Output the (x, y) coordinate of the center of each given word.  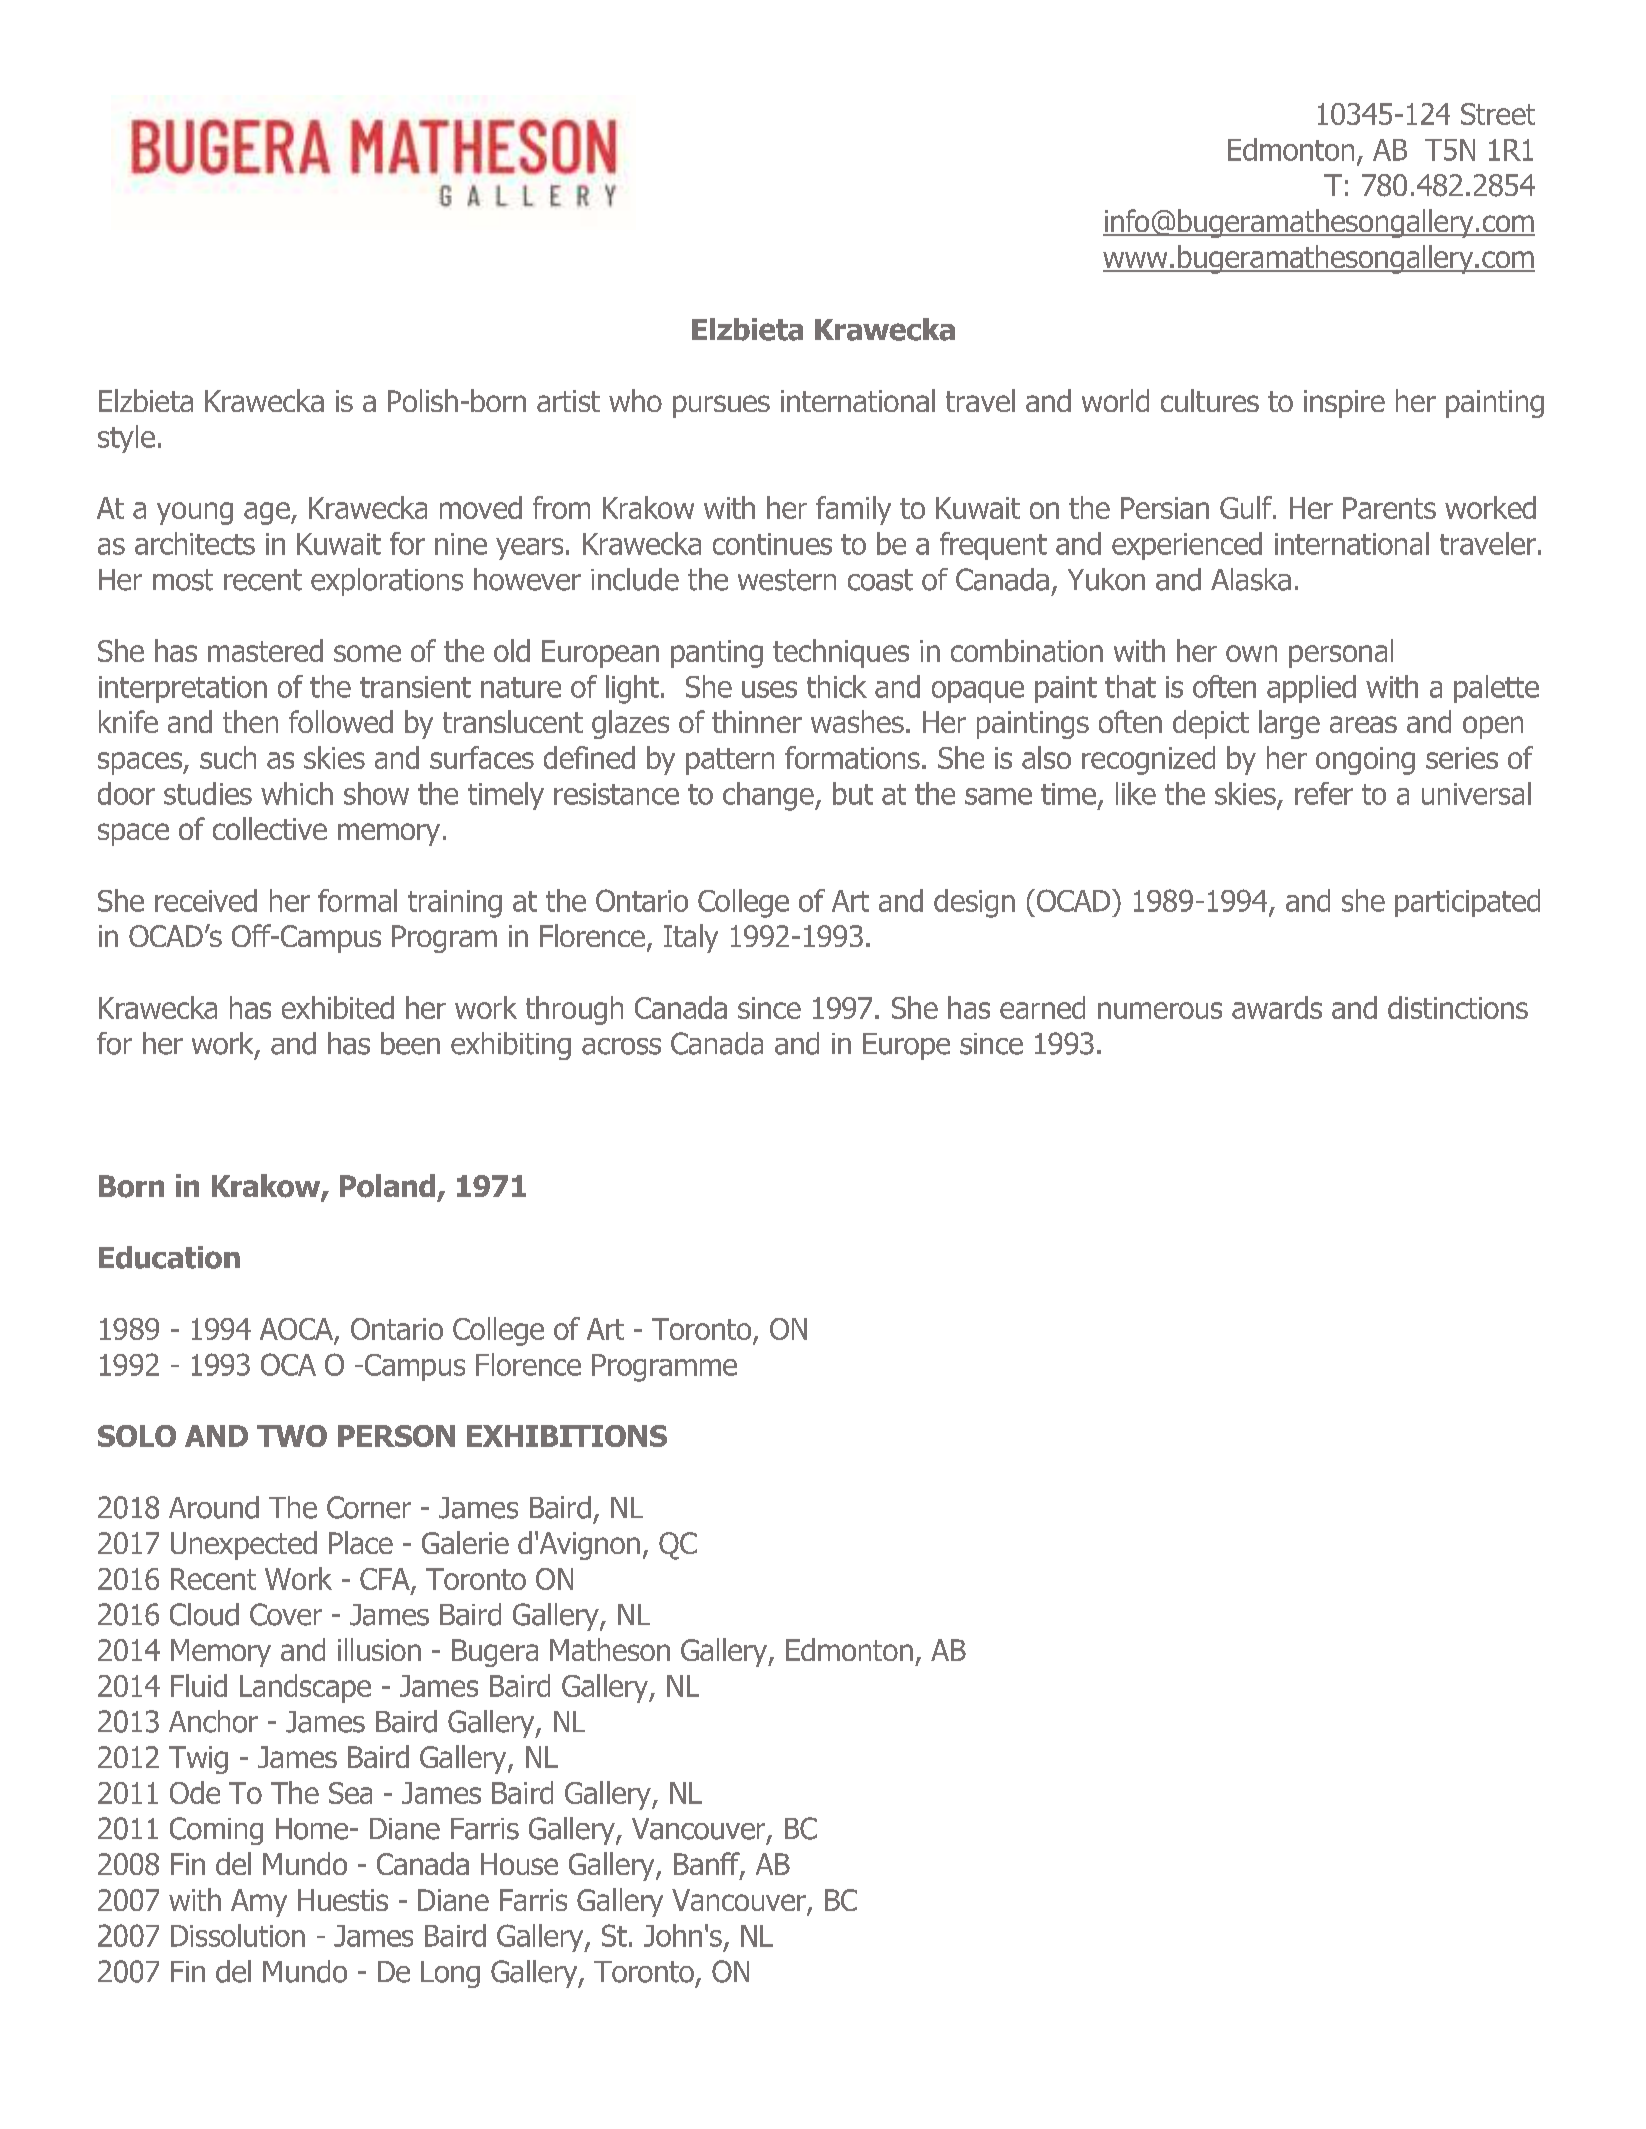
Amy (259, 1903)
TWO (292, 1436)
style (126, 439)
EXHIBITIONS (567, 1436)
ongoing (1365, 761)
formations (852, 757)
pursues (721, 406)
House (519, 1864)
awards (1277, 1007)
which (297, 793)
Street (1498, 114)
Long (450, 1974)
